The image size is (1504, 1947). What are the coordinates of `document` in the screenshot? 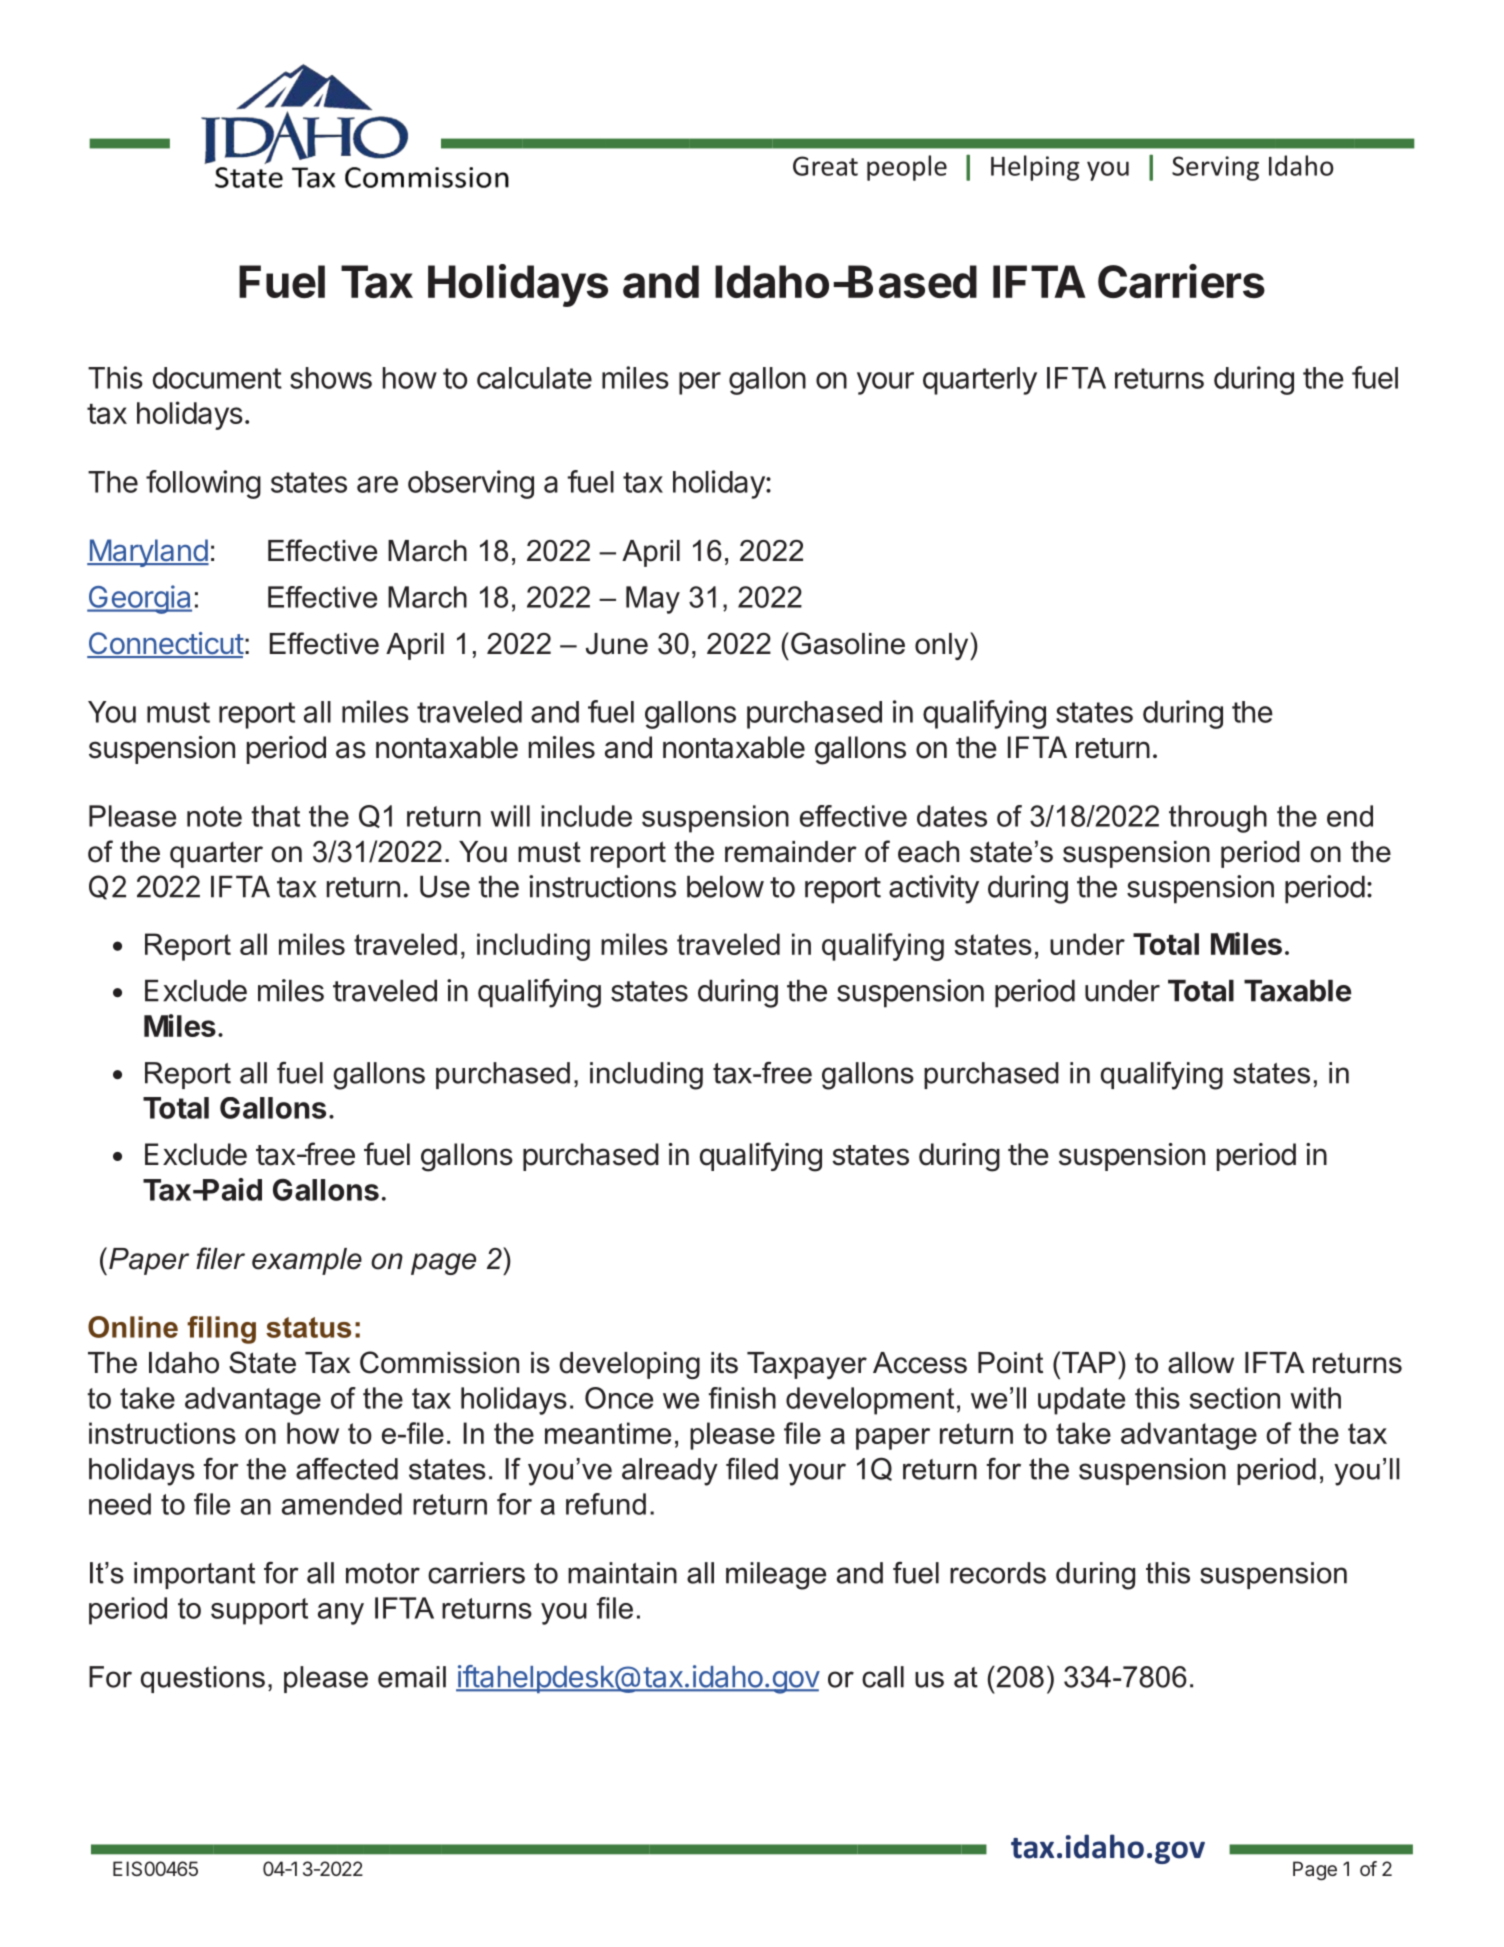 It's located at (217, 378).
